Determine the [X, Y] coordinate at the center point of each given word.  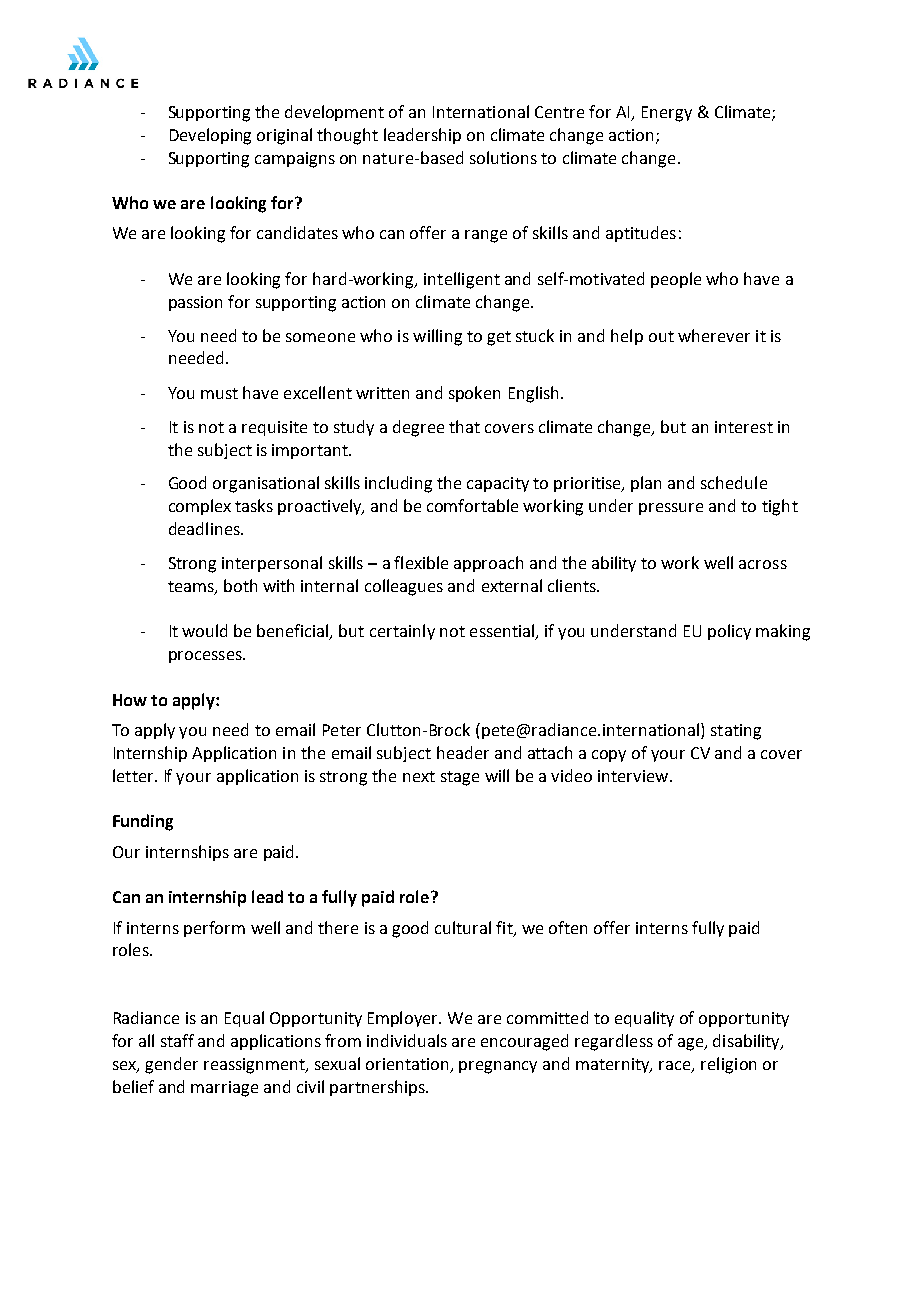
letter [134, 775]
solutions [503, 157]
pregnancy [498, 1067]
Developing [210, 136]
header [463, 752]
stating [736, 732]
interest [744, 427]
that [464, 426]
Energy [667, 114]
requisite [274, 428]
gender [171, 1065]
